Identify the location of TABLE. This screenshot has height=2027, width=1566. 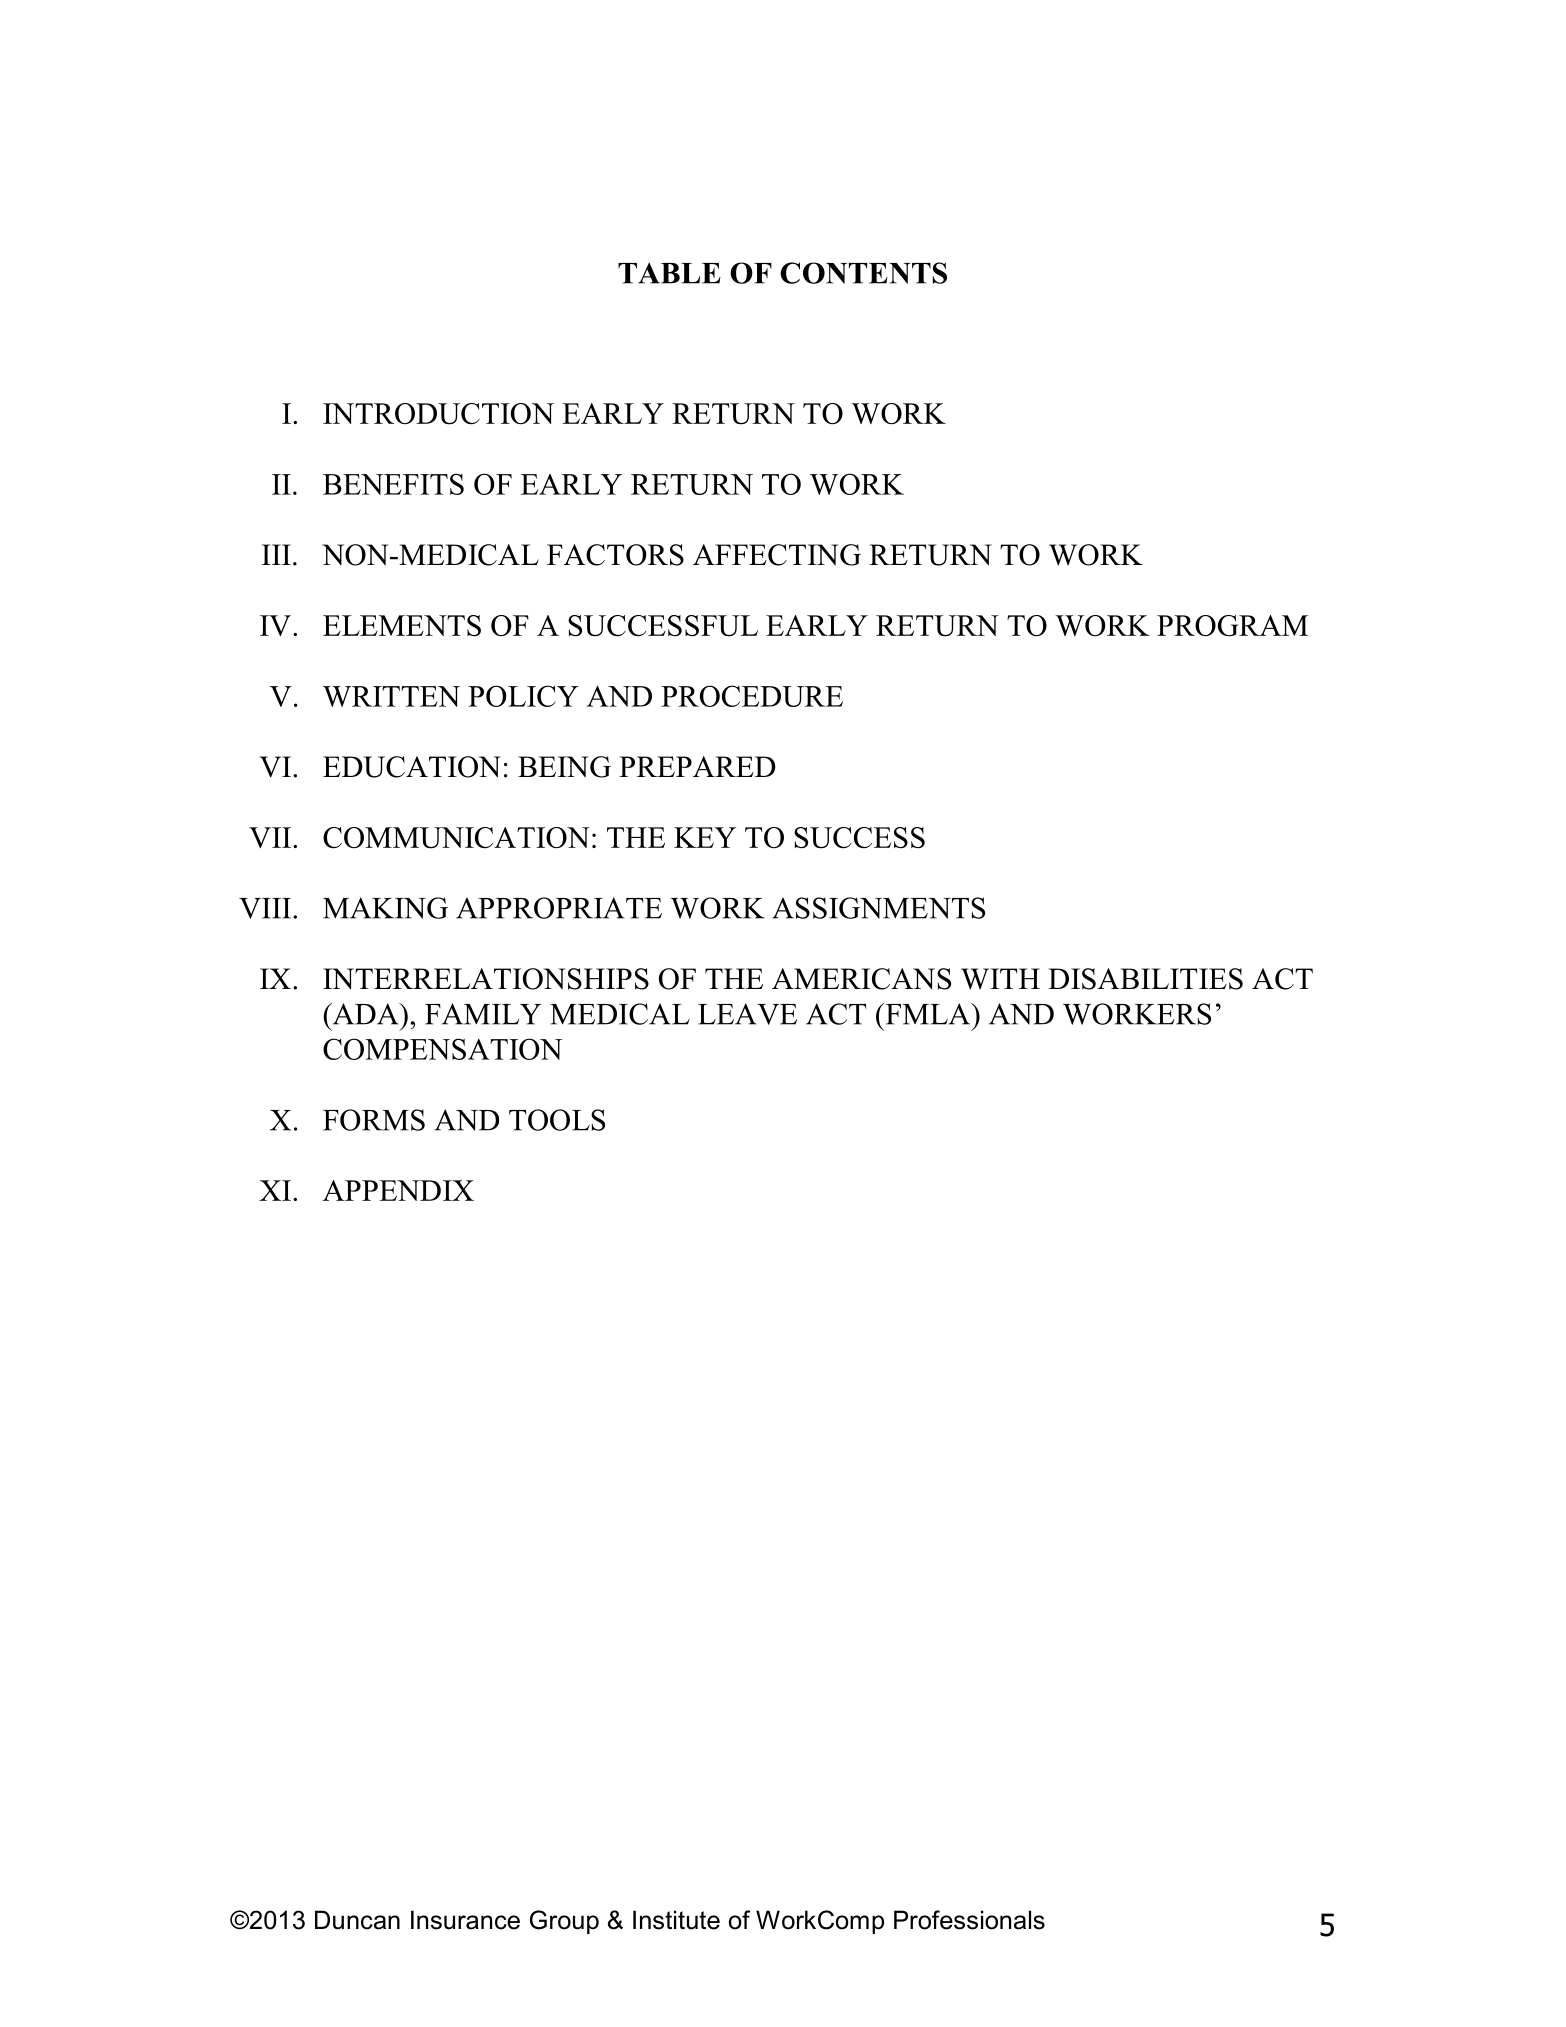
(669, 273).
